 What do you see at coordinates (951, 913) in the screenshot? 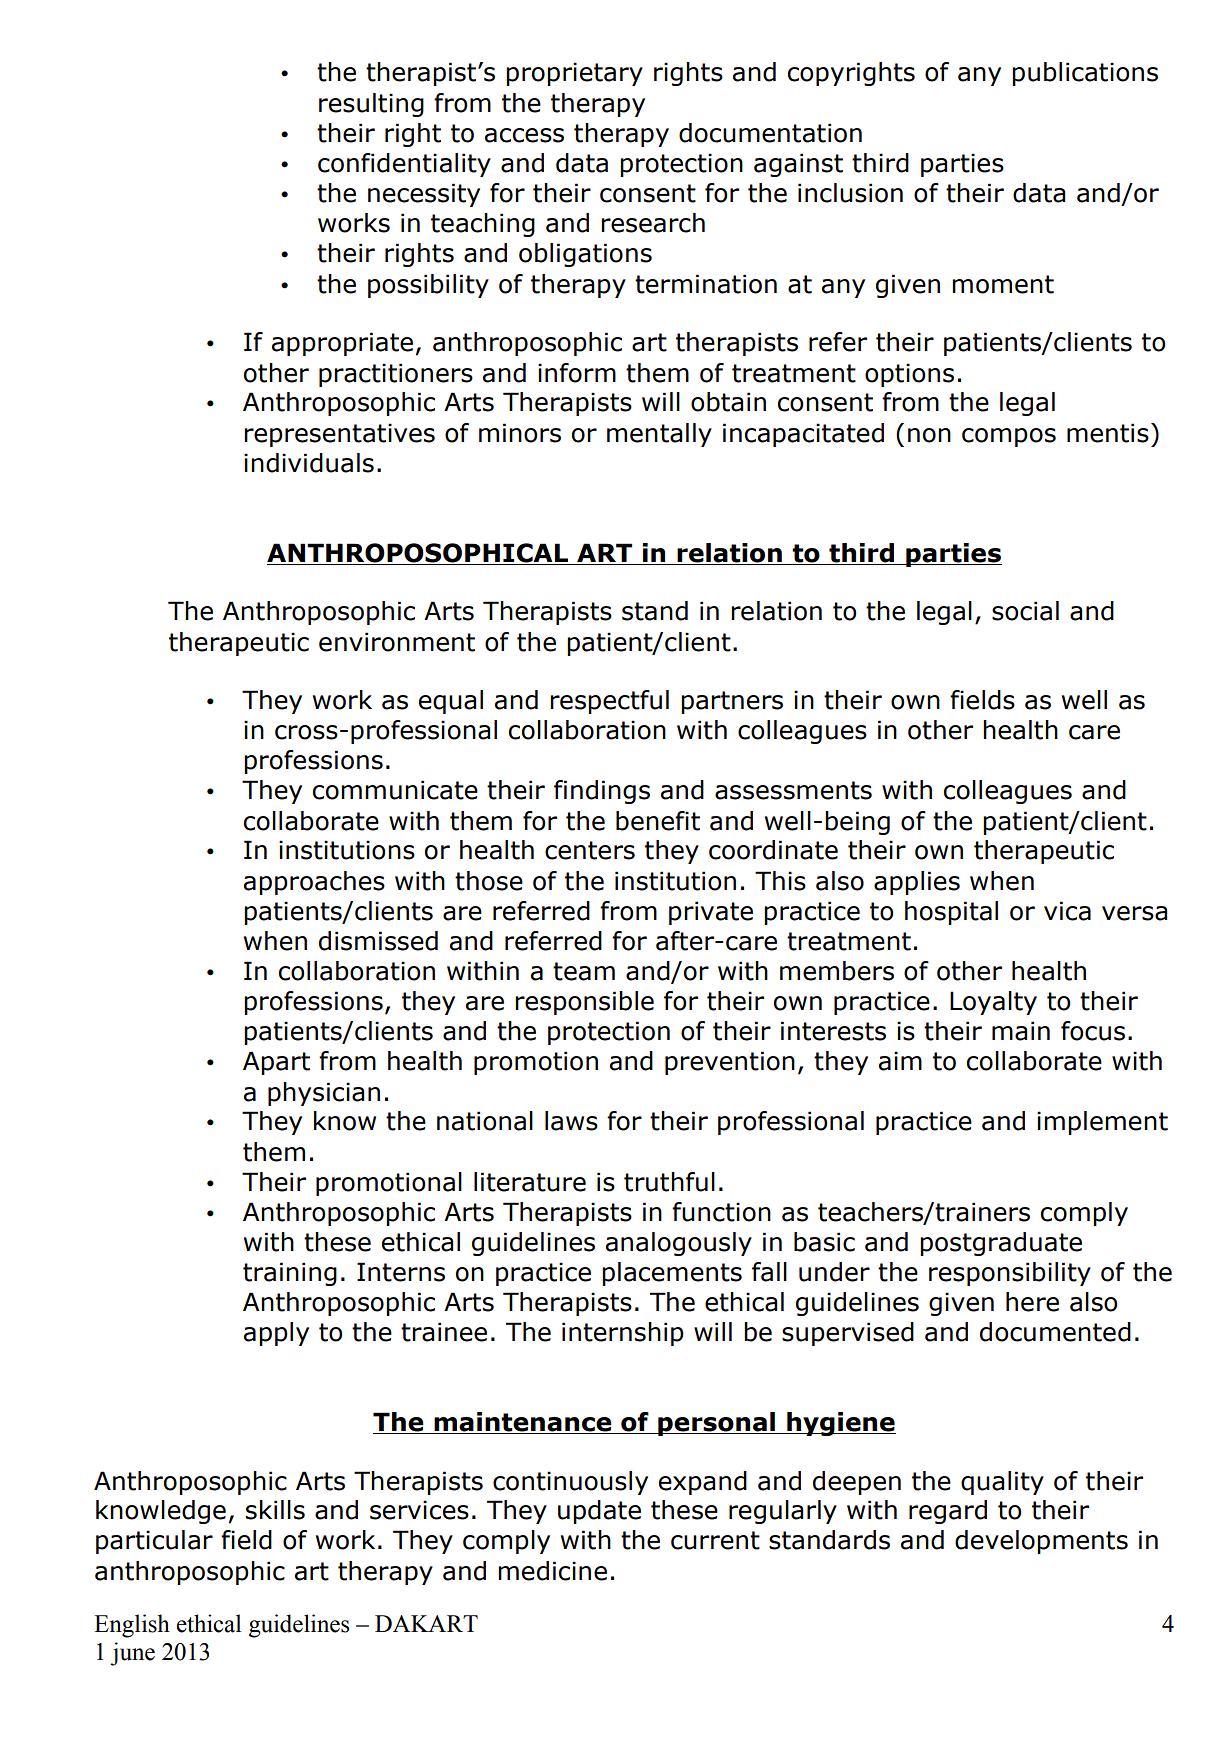
I see `hospital` at bounding box center [951, 913].
